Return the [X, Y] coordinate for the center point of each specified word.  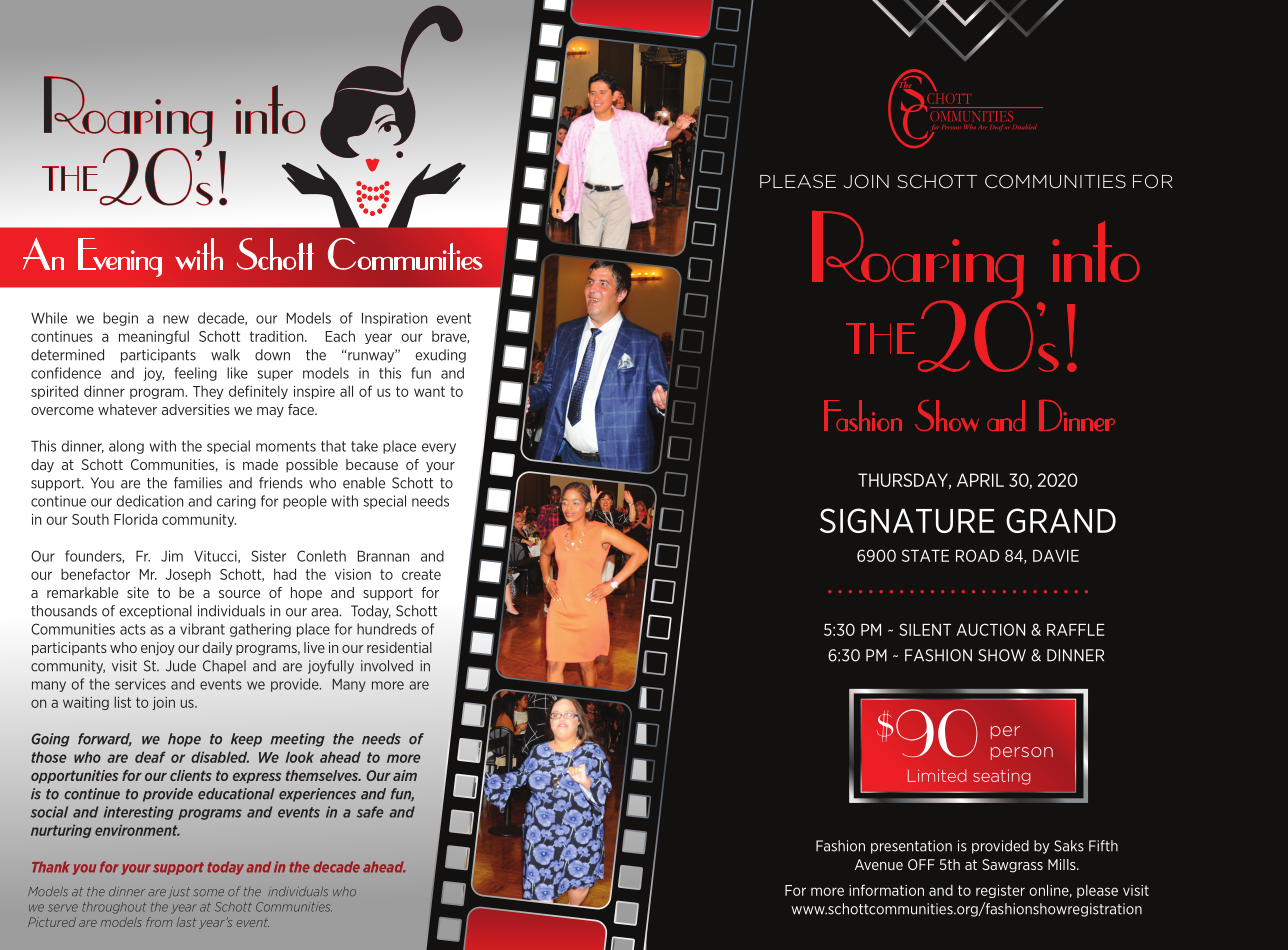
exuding [440, 356]
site [138, 592]
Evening [120, 257]
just [179, 892]
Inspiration [394, 319]
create [421, 574]
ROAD [977, 555]
